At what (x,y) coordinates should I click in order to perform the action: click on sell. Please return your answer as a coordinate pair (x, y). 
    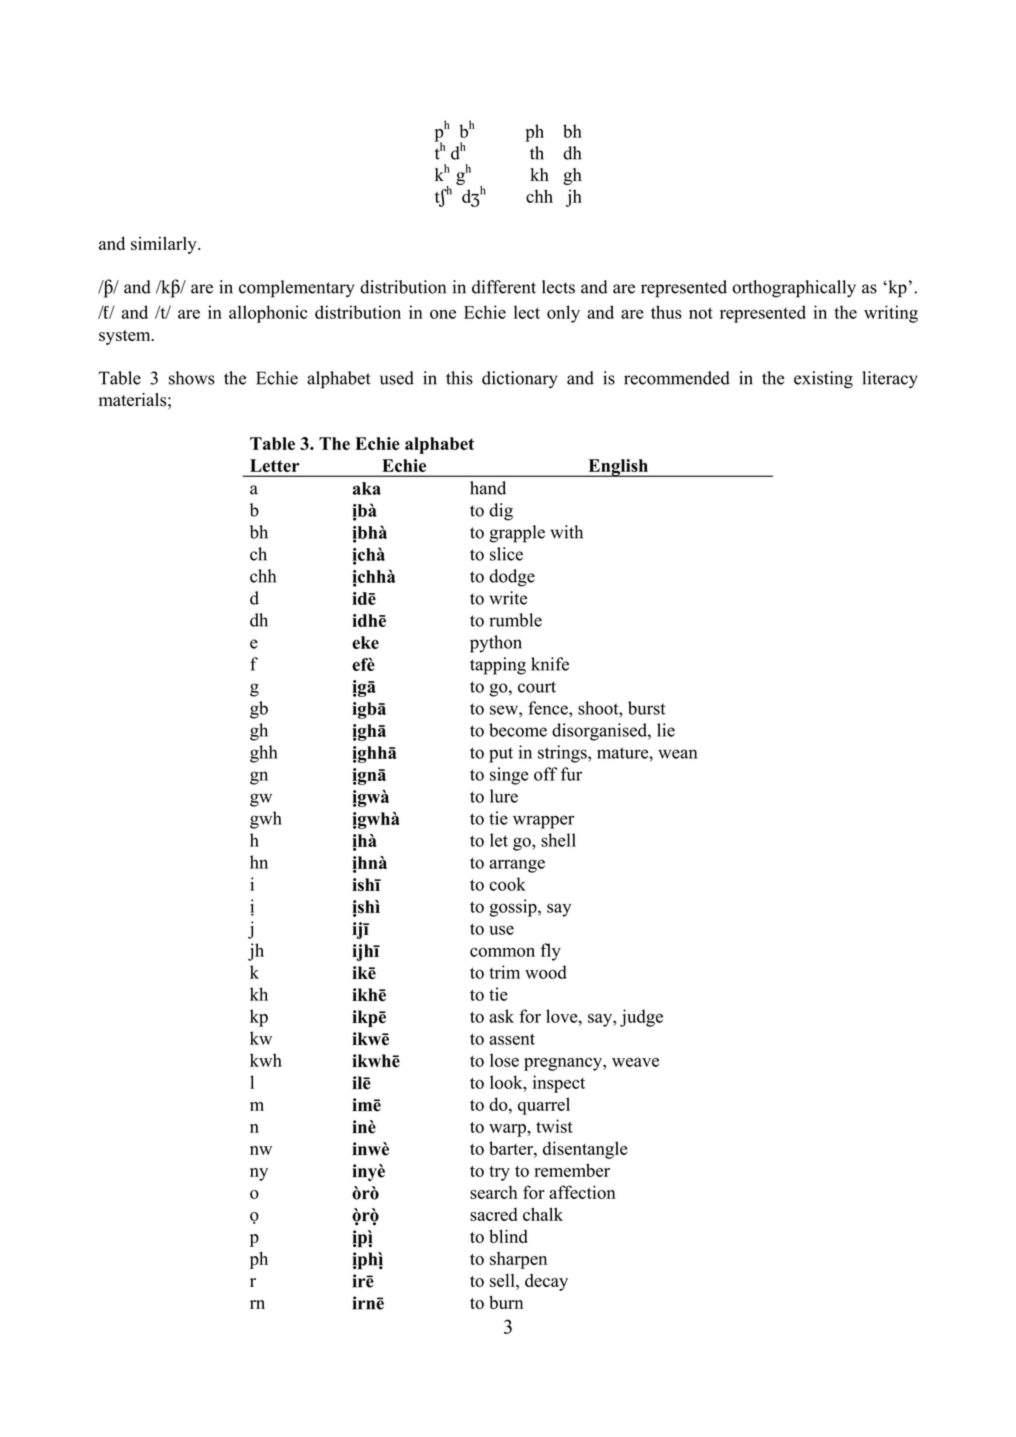
    Looking at the image, I should click on (503, 1280).
